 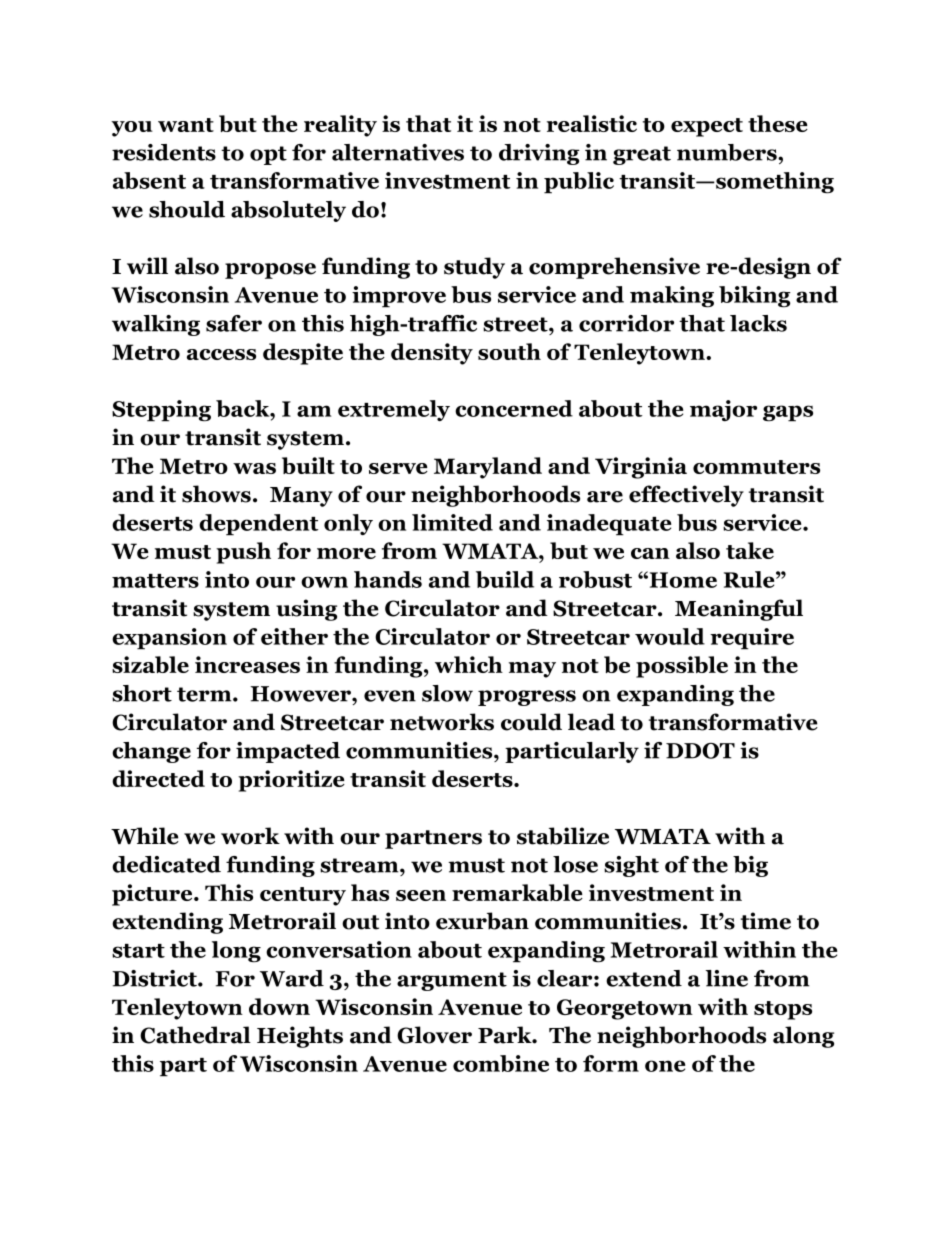 I want to click on While, so click(x=145, y=836).
